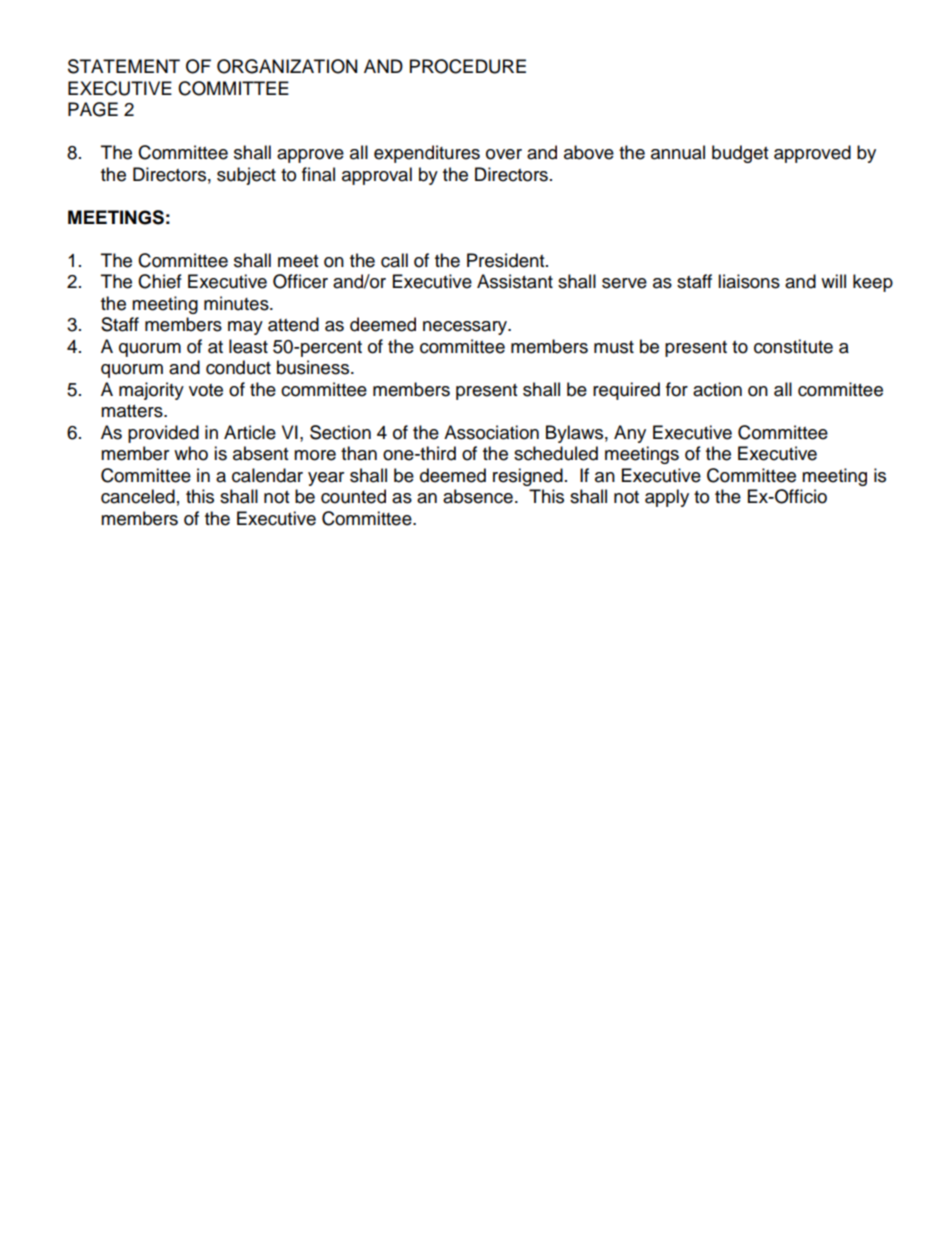  I want to click on necessary, so click(466, 328).
